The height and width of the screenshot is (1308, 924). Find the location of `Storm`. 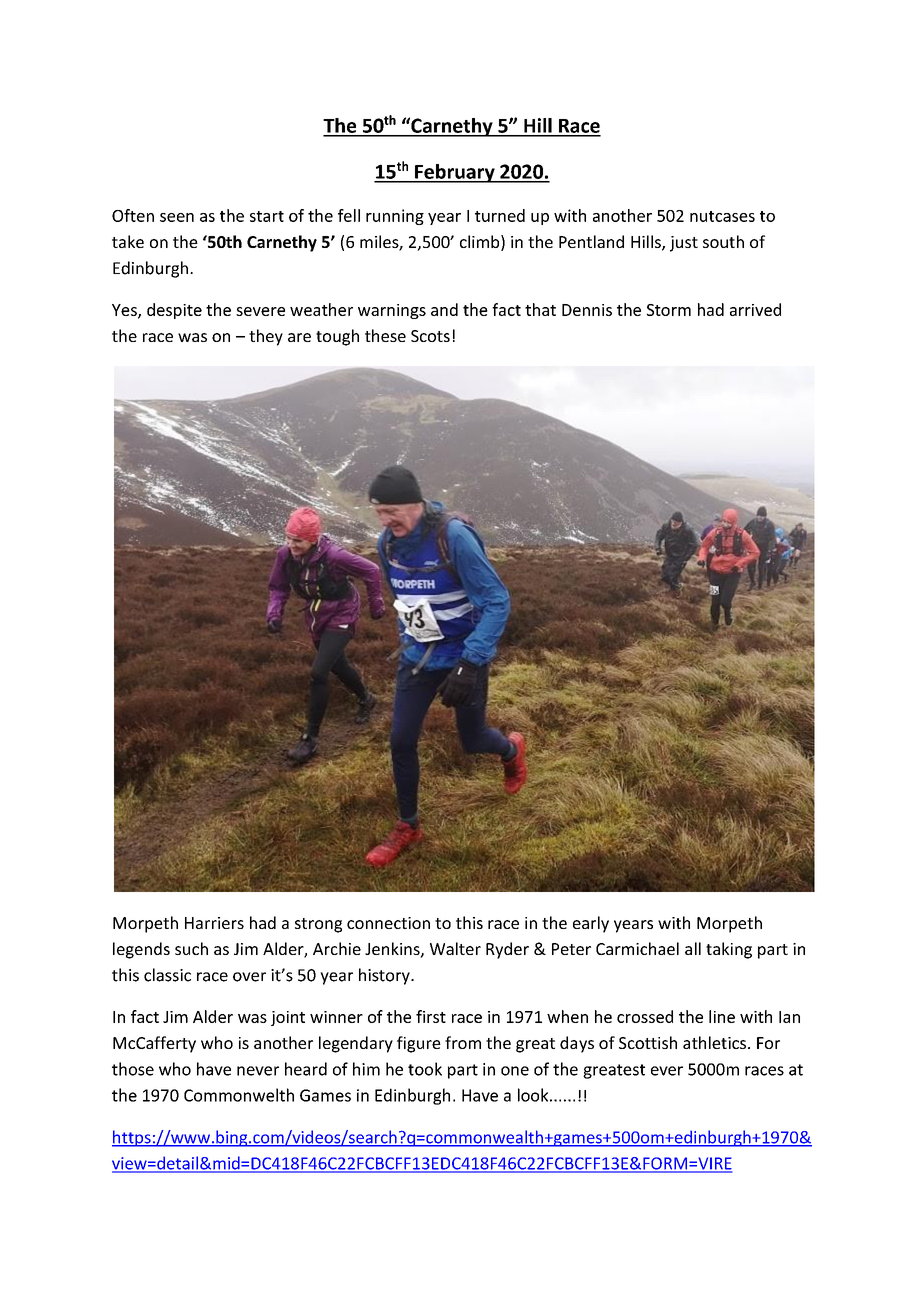

Storm is located at coordinates (669, 310).
